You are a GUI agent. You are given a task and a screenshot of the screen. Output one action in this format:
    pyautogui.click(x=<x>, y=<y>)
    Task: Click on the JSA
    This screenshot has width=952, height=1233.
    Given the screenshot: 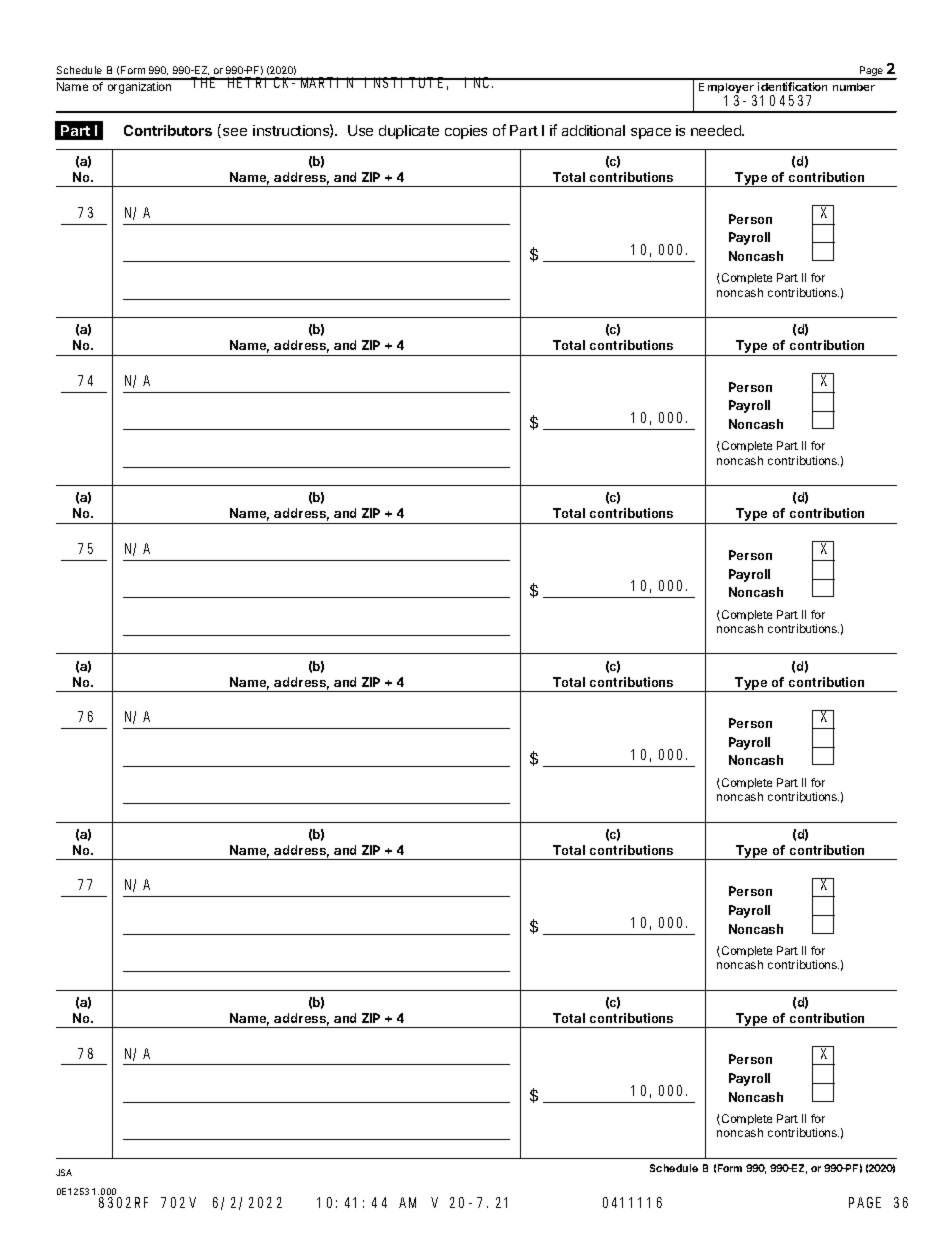 What is the action you would take?
    pyautogui.click(x=64, y=1172)
